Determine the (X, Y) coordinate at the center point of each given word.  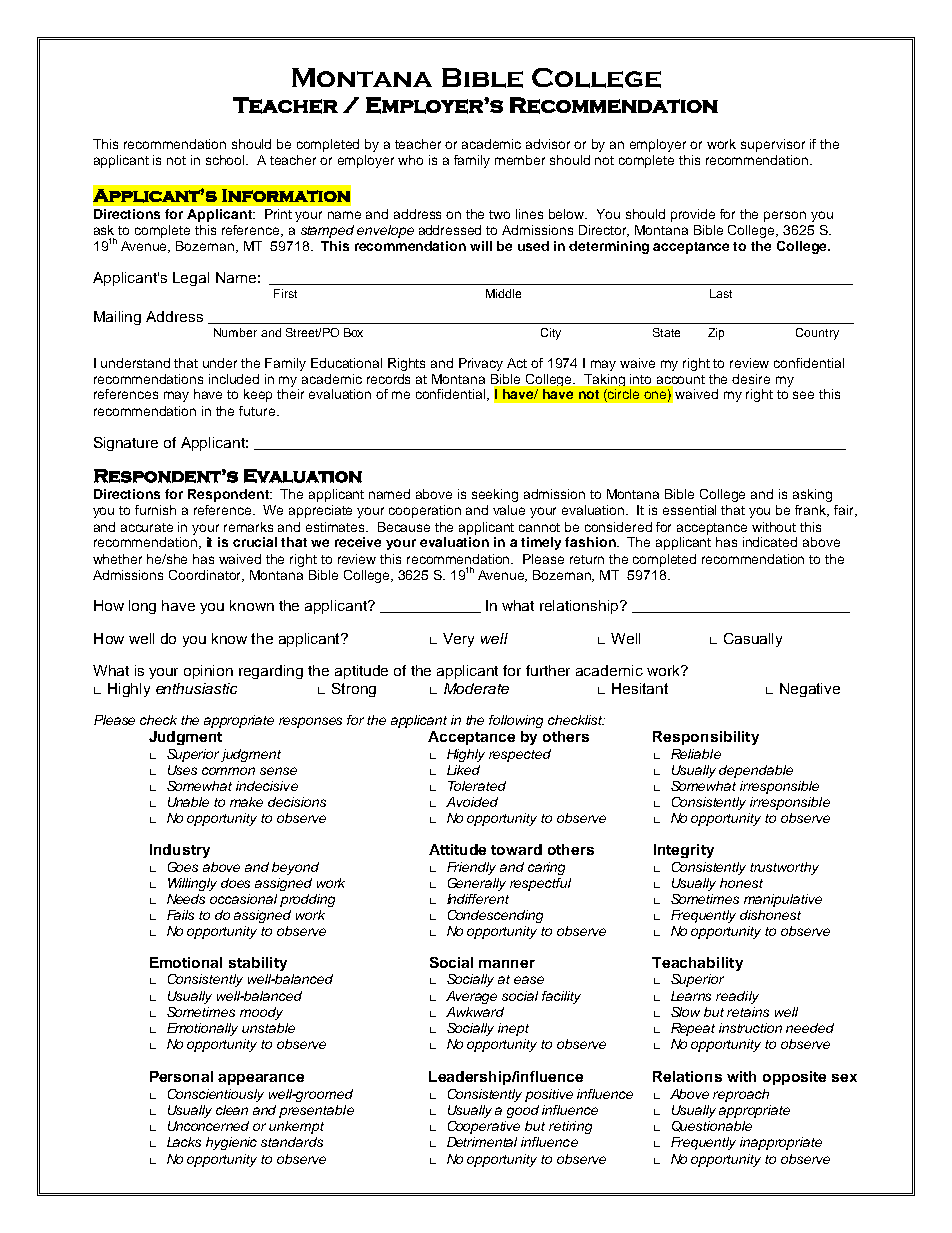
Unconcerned (208, 1126)
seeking (495, 495)
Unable (188, 802)
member (520, 160)
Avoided (472, 802)
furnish (155, 510)
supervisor (773, 145)
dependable (756, 771)
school (226, 160)
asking (812, 495)
